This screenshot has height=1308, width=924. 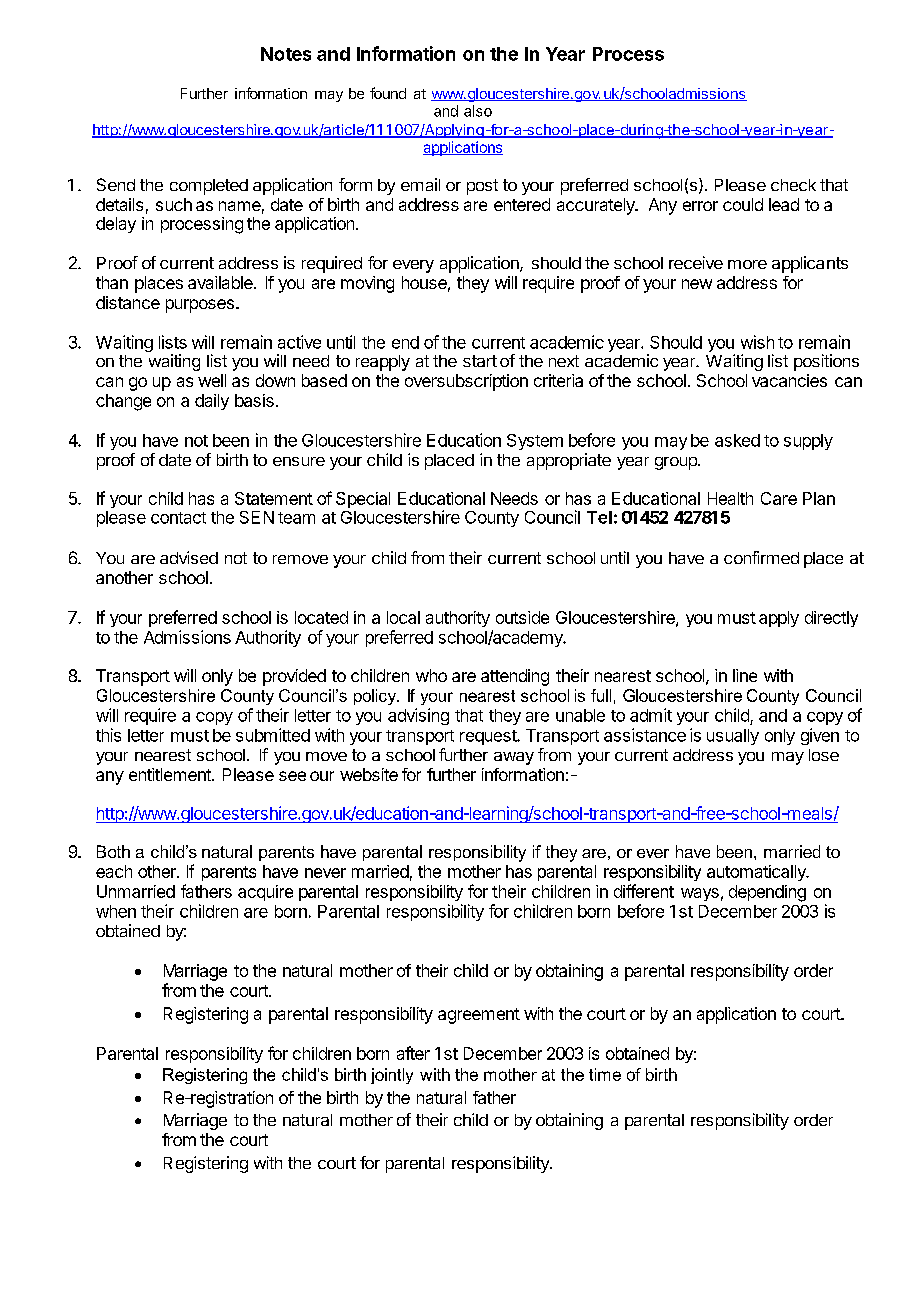 I want to click on outside, so click(x=522, y=617).
